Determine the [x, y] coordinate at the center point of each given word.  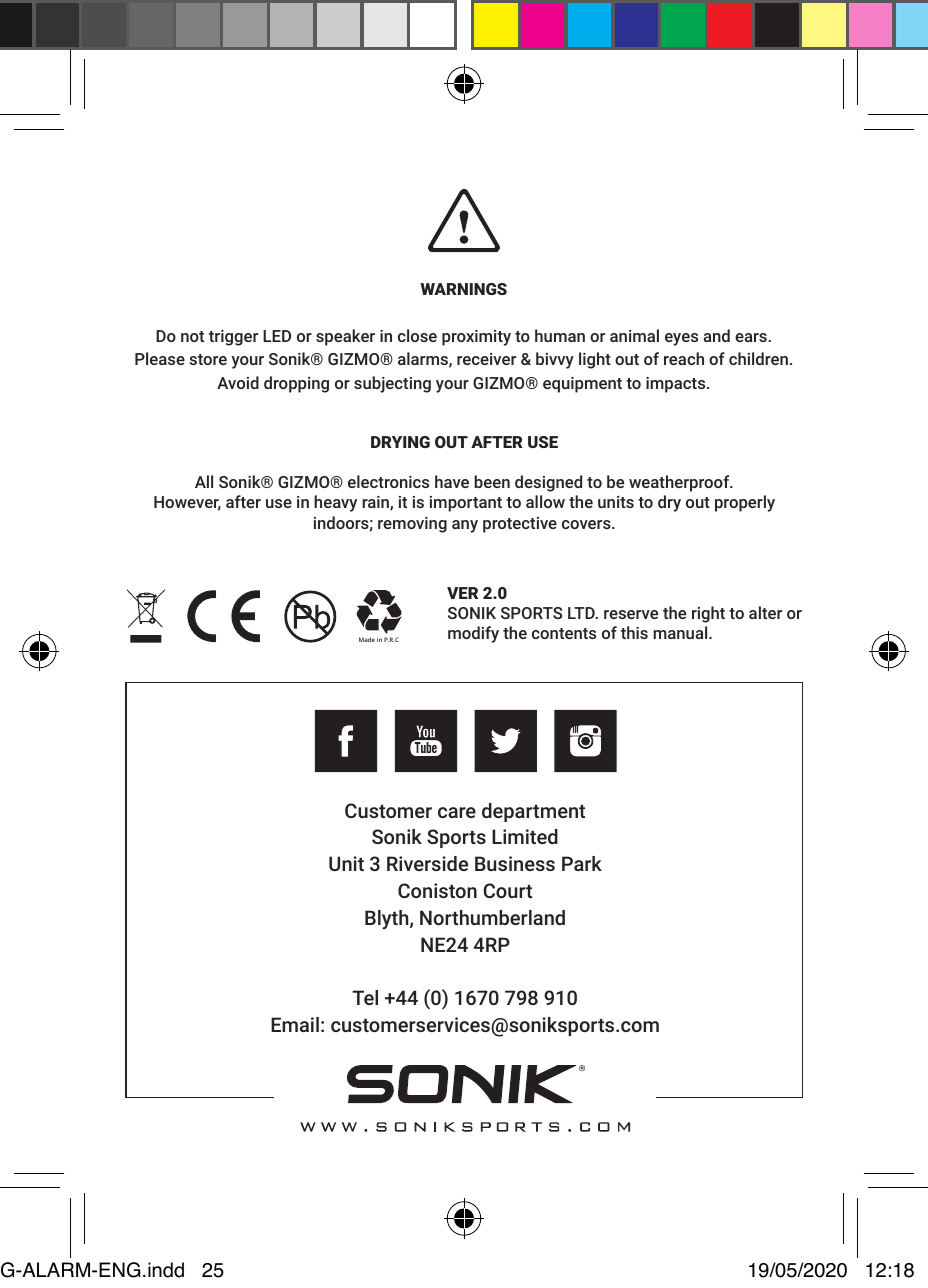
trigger [233, 338]
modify [473, 634]
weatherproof [680, 483]
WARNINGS [464, 289]
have [452, 481]
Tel [365, 997]
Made [367, 639]
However [187, 503]
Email [295, 1024]
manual [681, 632]
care [457, 812]
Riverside [427, 863]
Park [582, 863]
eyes [681, 339]
